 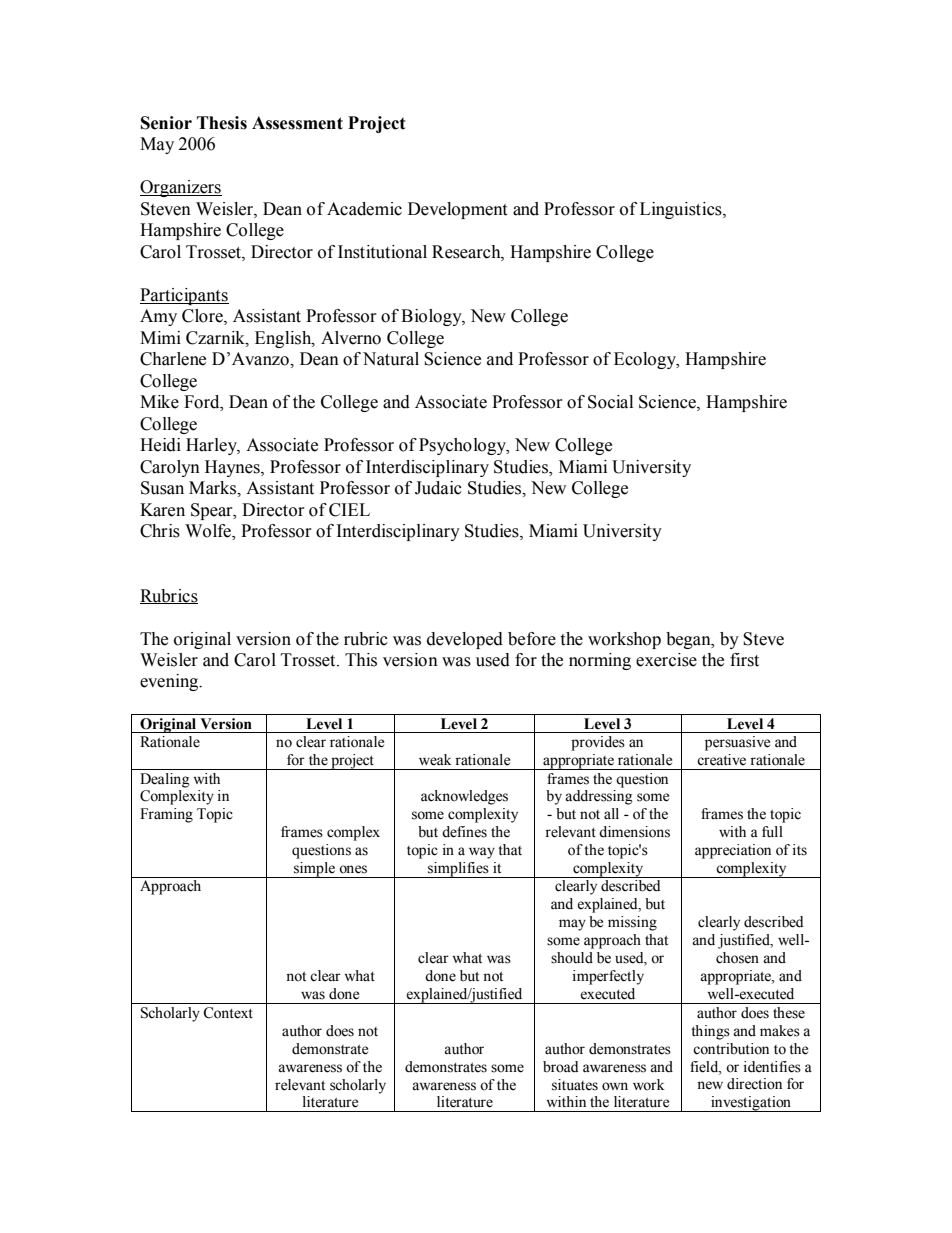 I want to click on began, so click(x=689, y=640).
